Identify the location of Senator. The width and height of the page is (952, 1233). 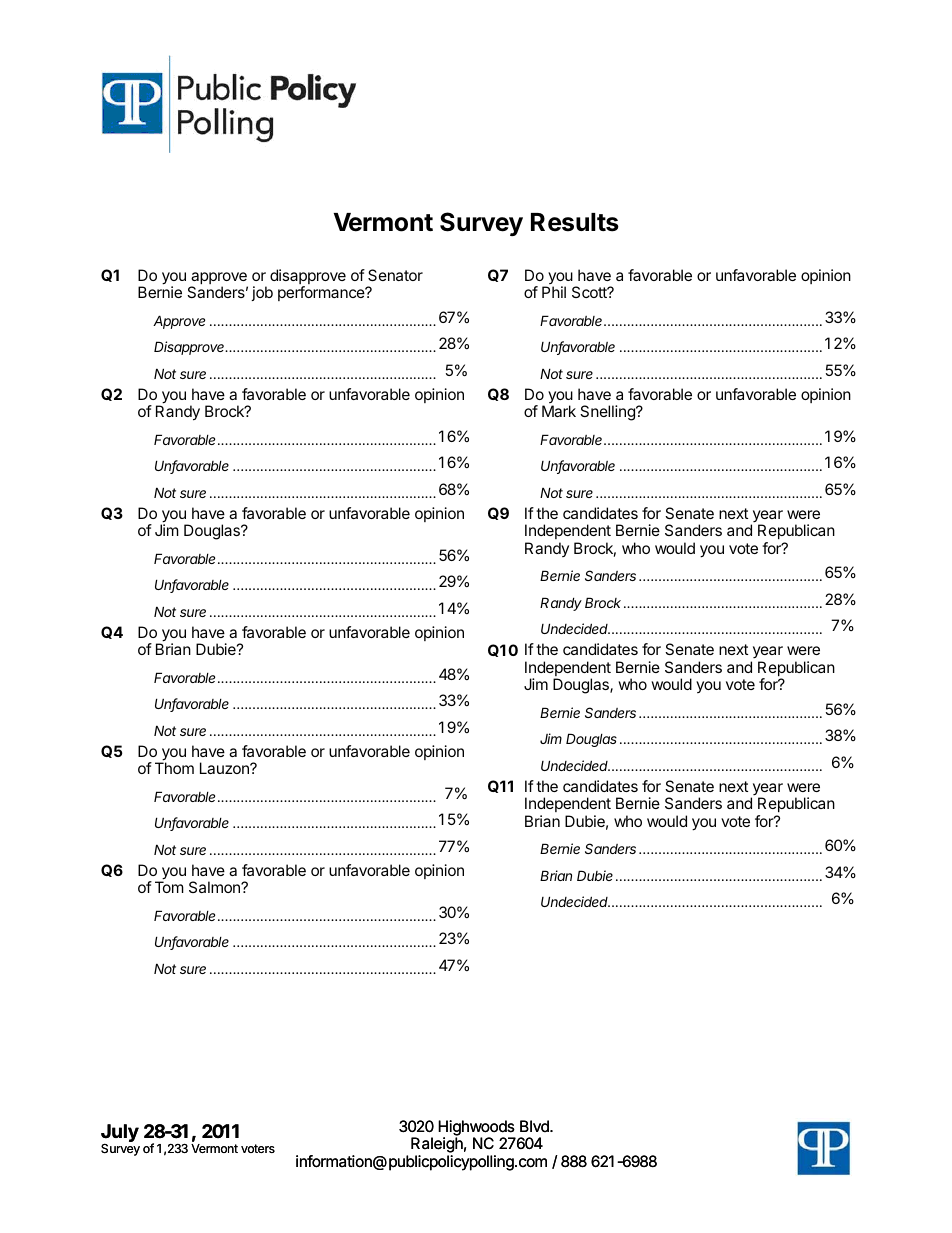
(395, 275).
